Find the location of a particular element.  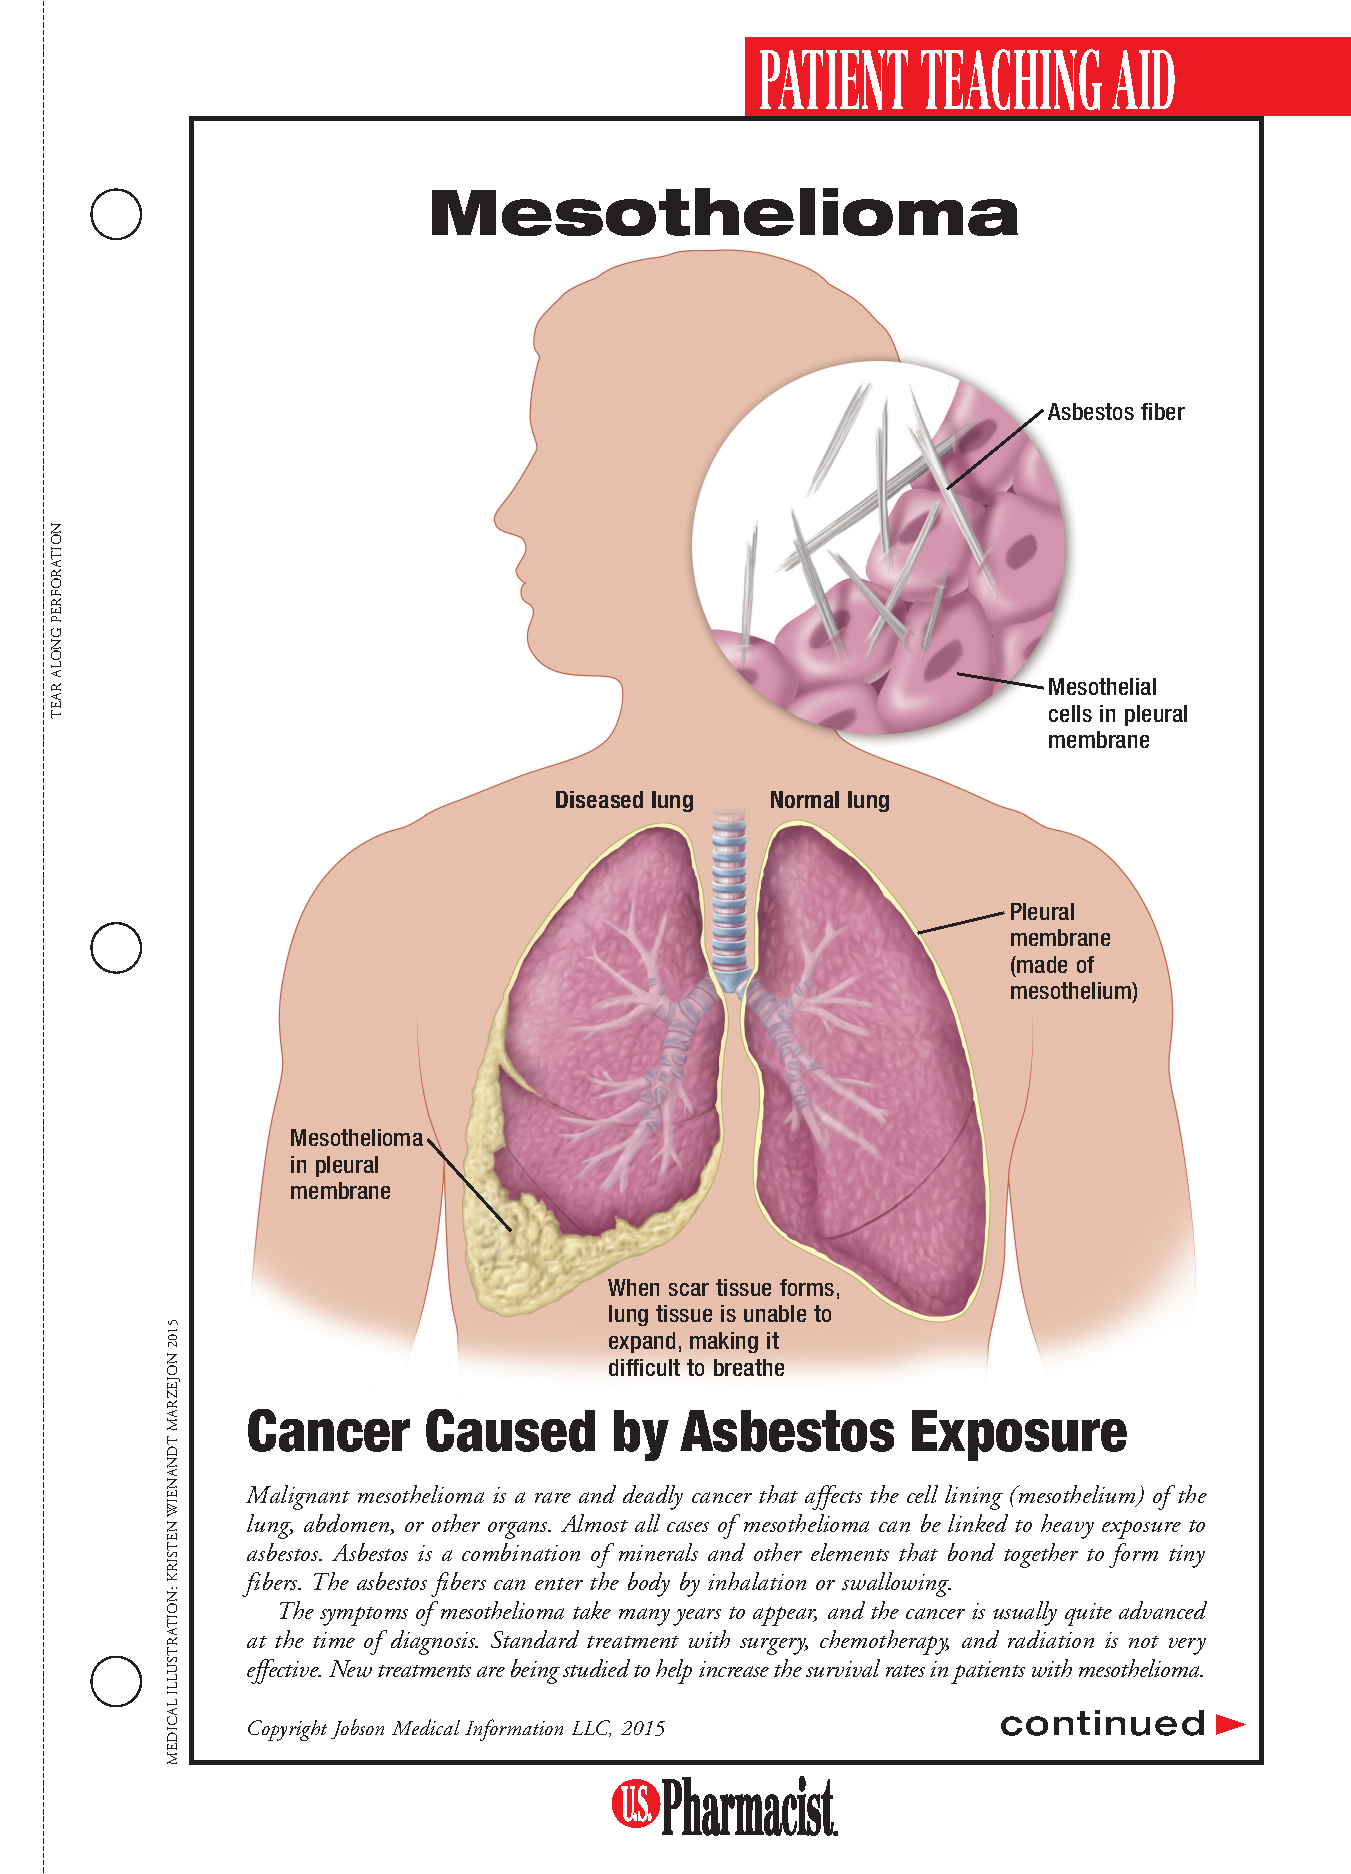

scar is located at coordinates (689, 1289).
